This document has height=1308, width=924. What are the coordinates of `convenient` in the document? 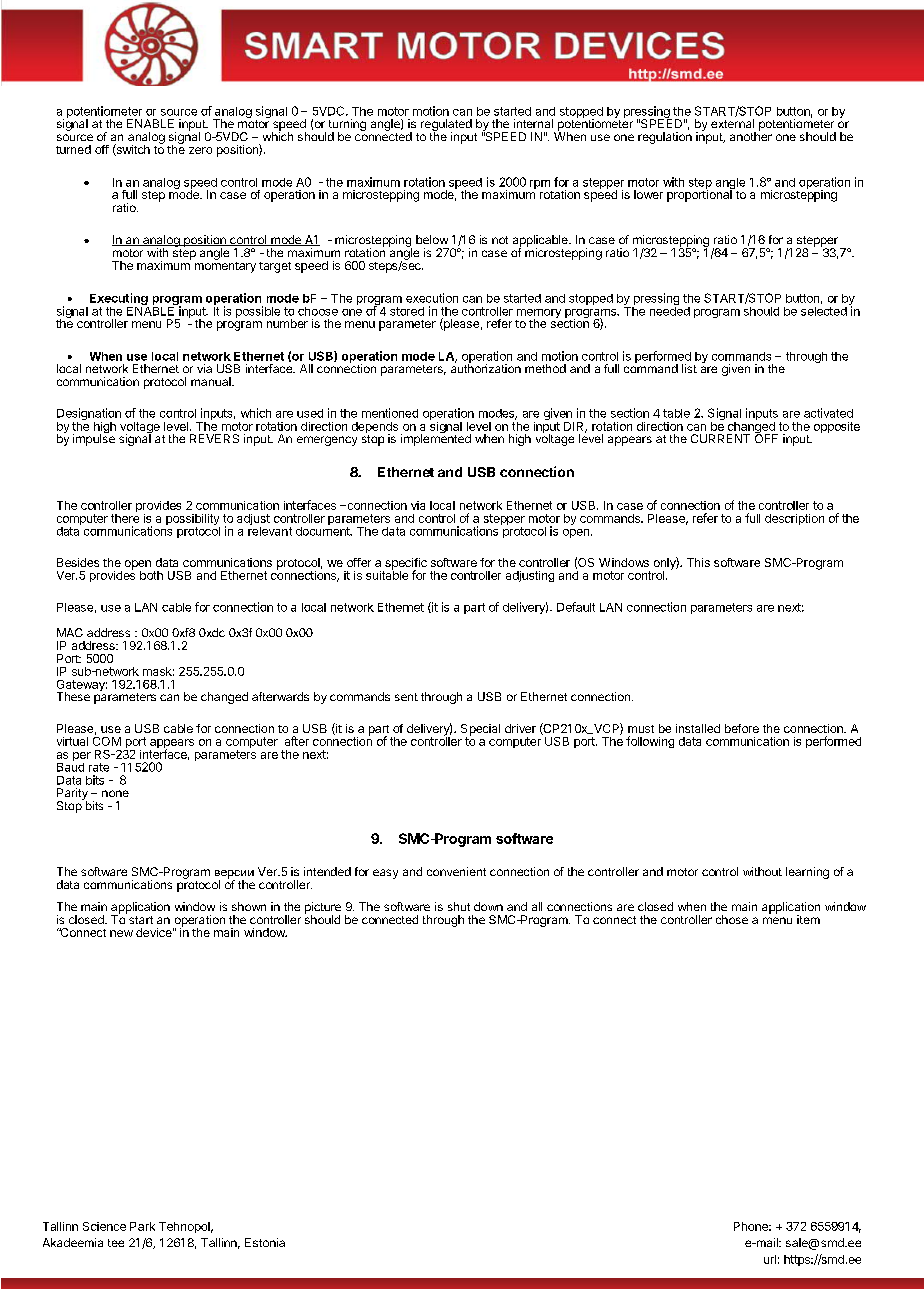 It's located at (456, 871).
